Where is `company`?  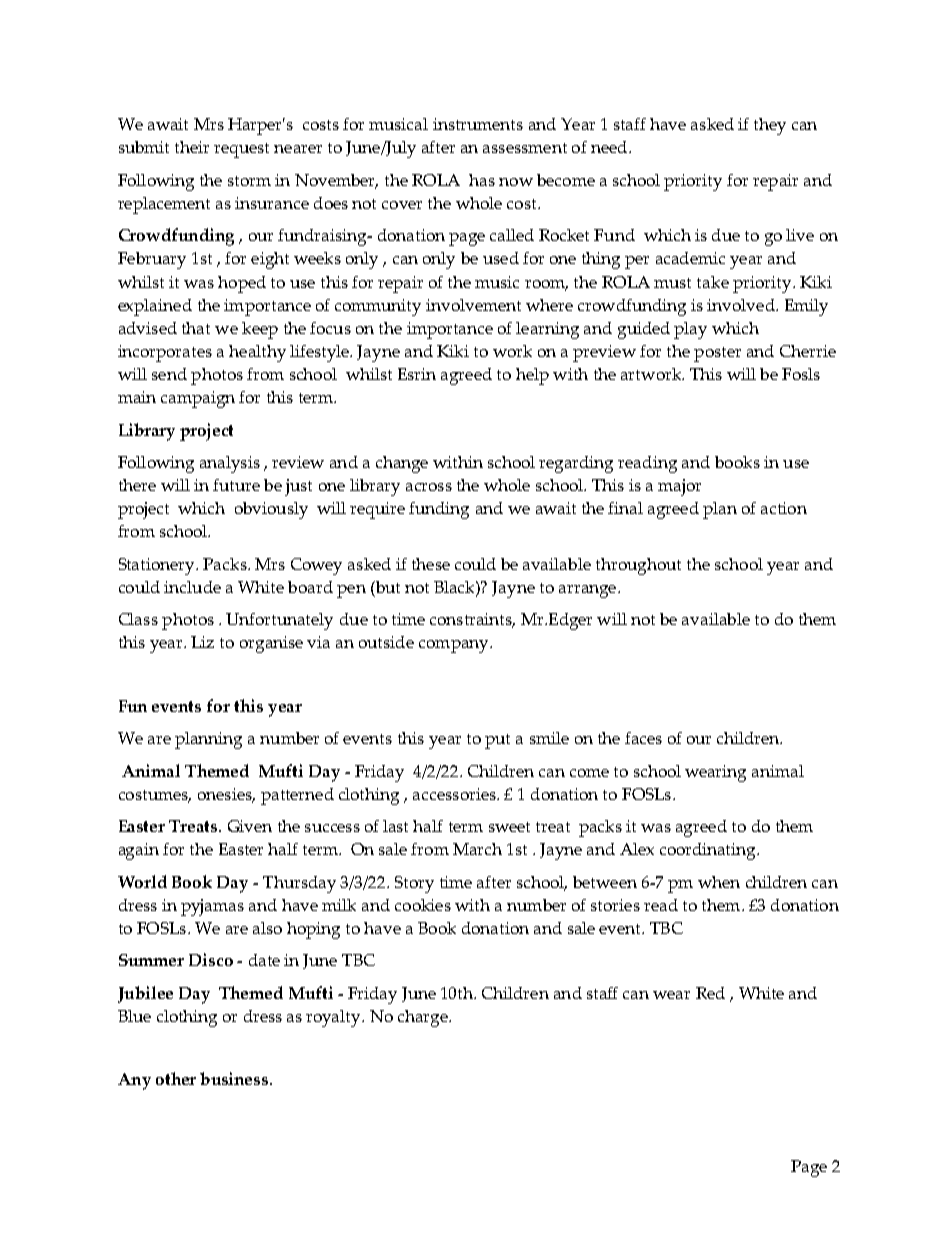
company is located at coordinates (455, 646).
